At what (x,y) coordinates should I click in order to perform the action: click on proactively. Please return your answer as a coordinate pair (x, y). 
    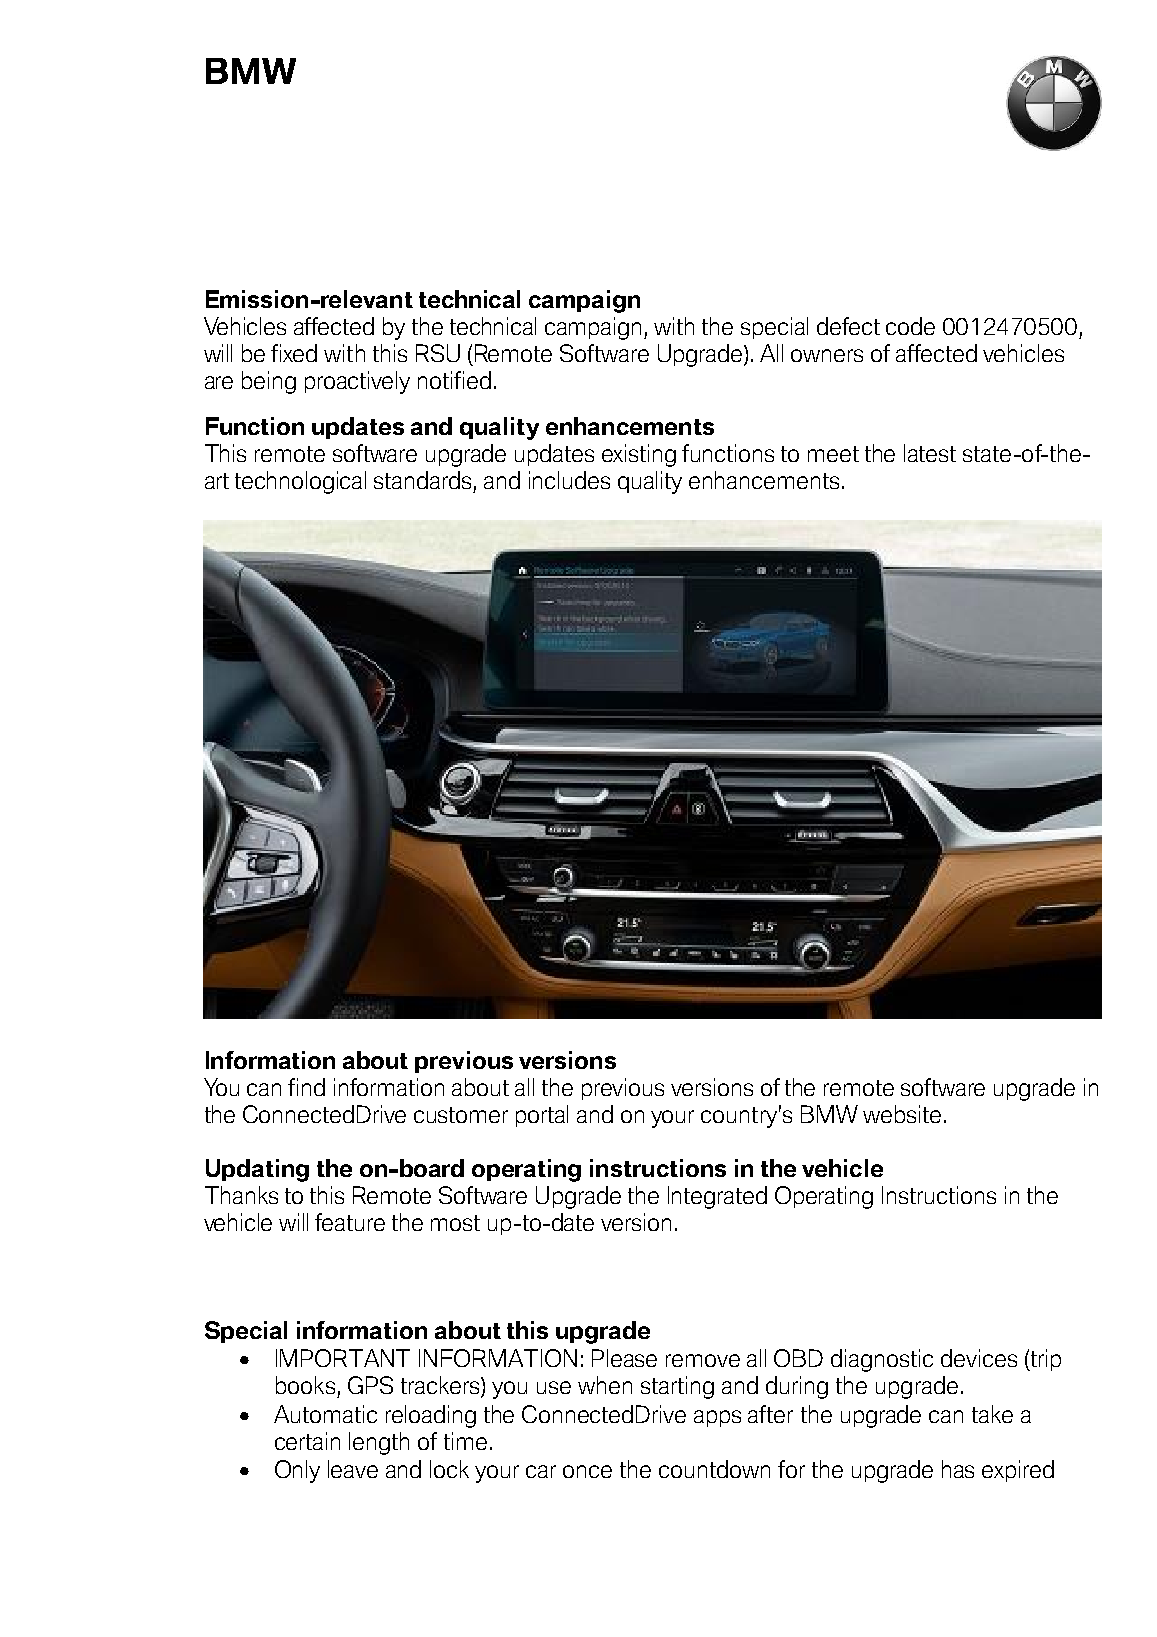
    Looking at the image, I should click on (357, 382).
